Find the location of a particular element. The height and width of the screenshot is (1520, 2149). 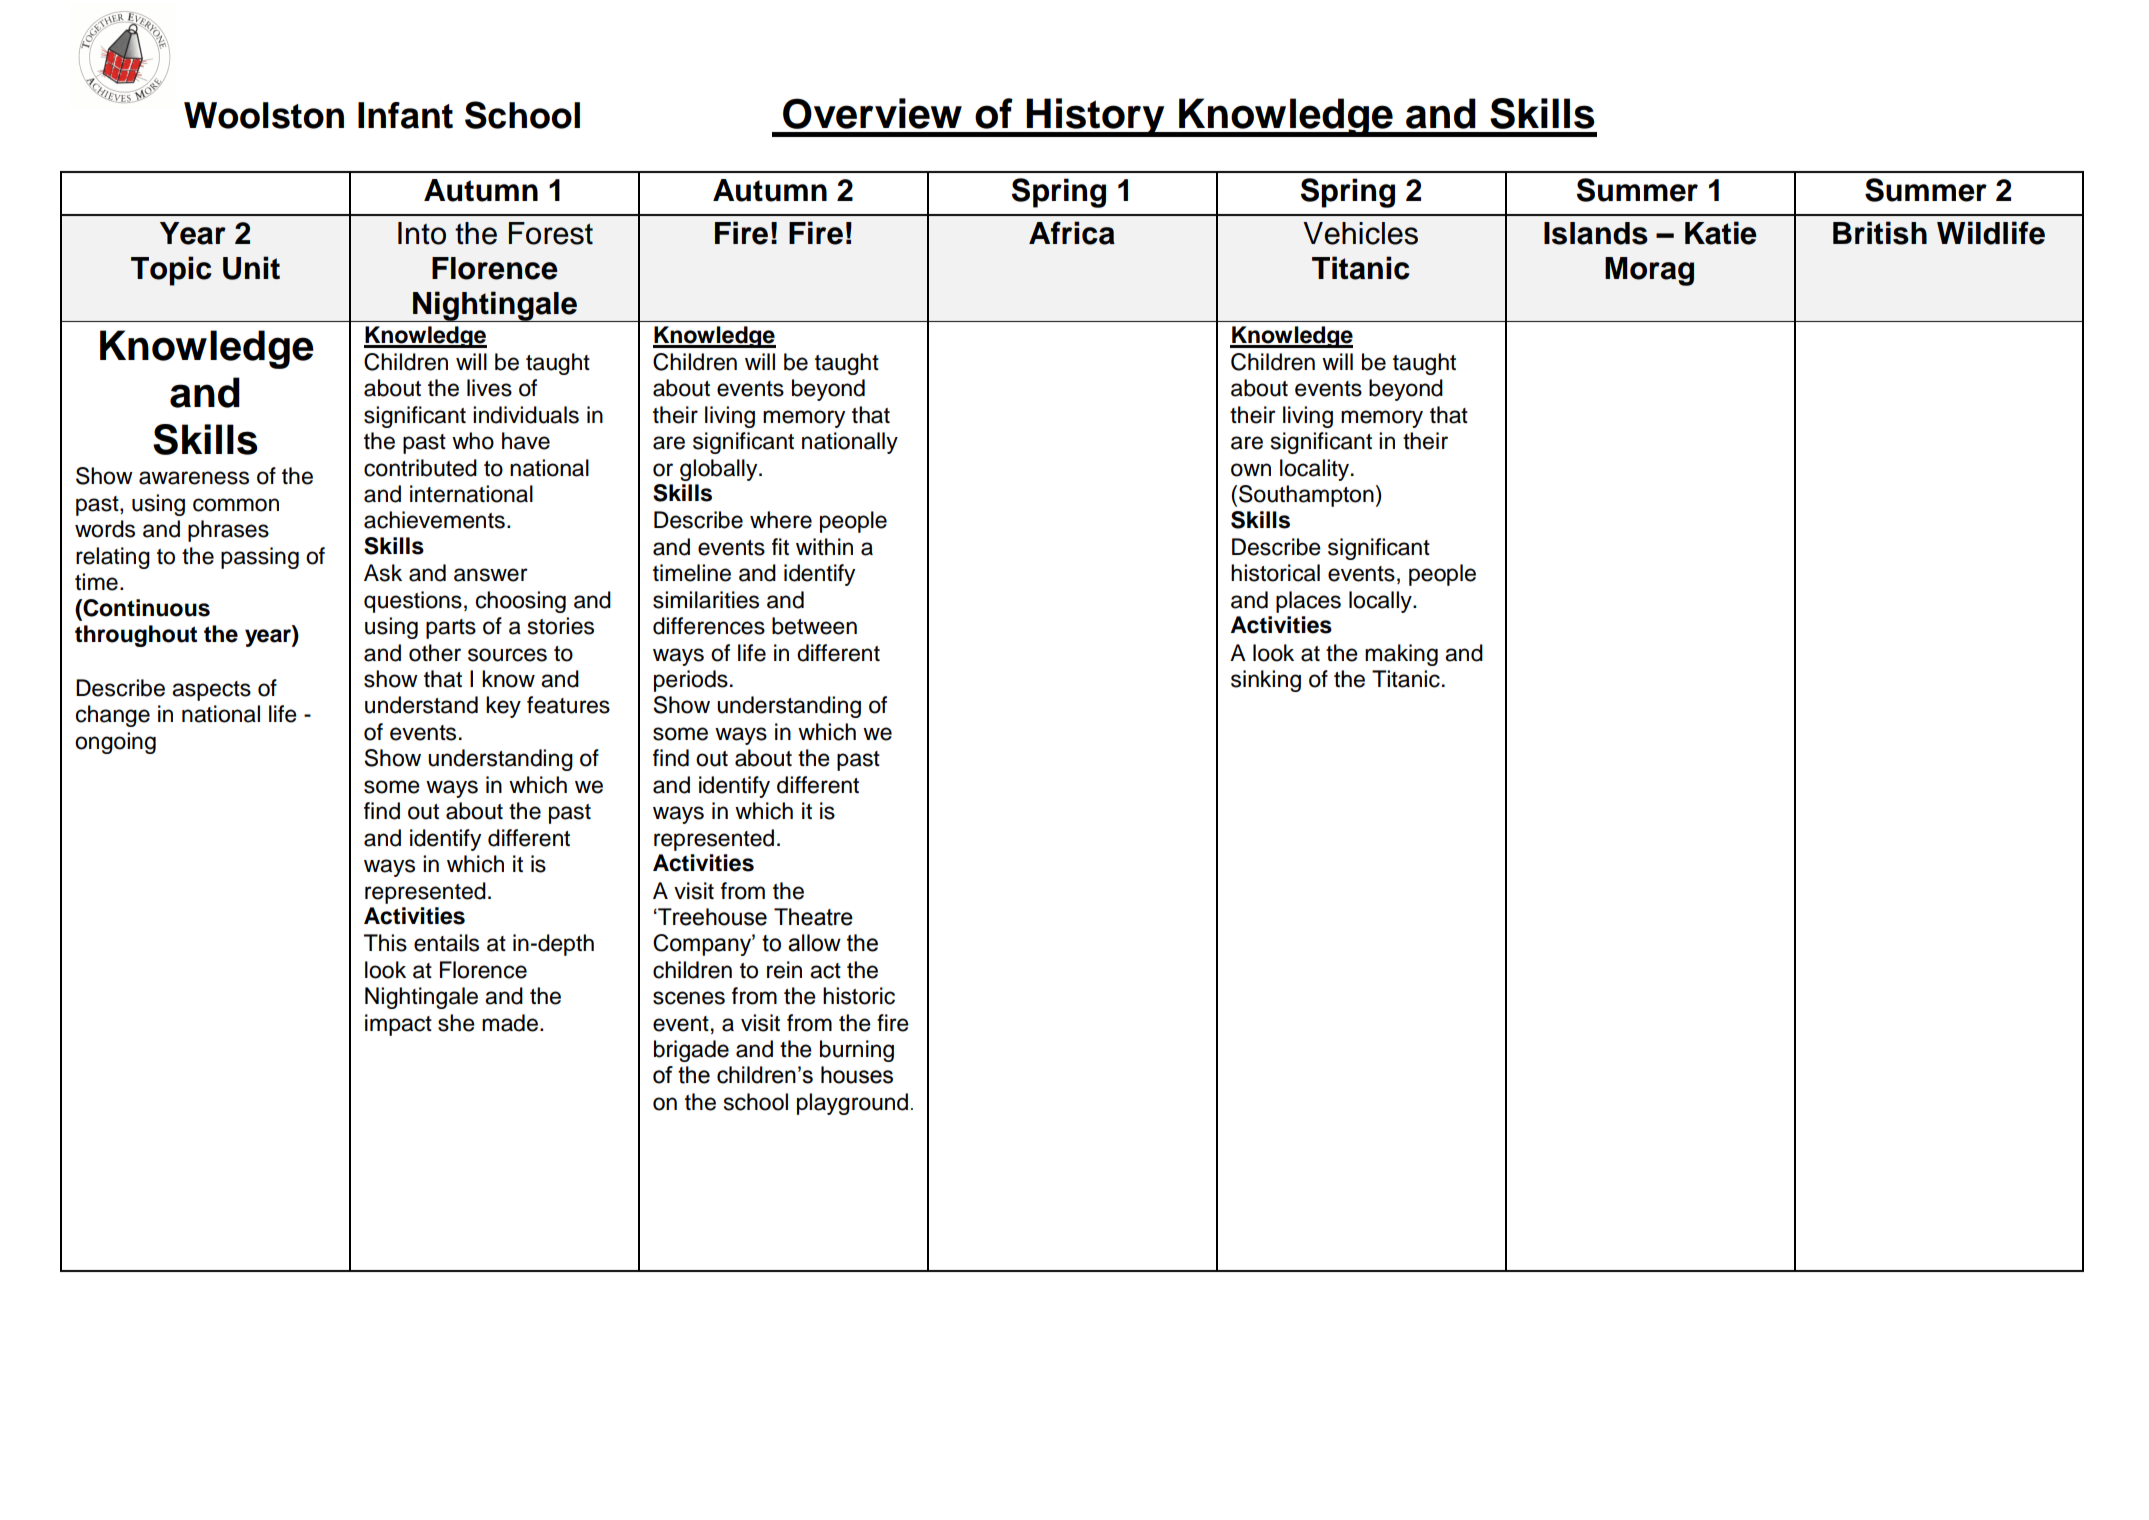

own is located at coordinates (1251, 470).
